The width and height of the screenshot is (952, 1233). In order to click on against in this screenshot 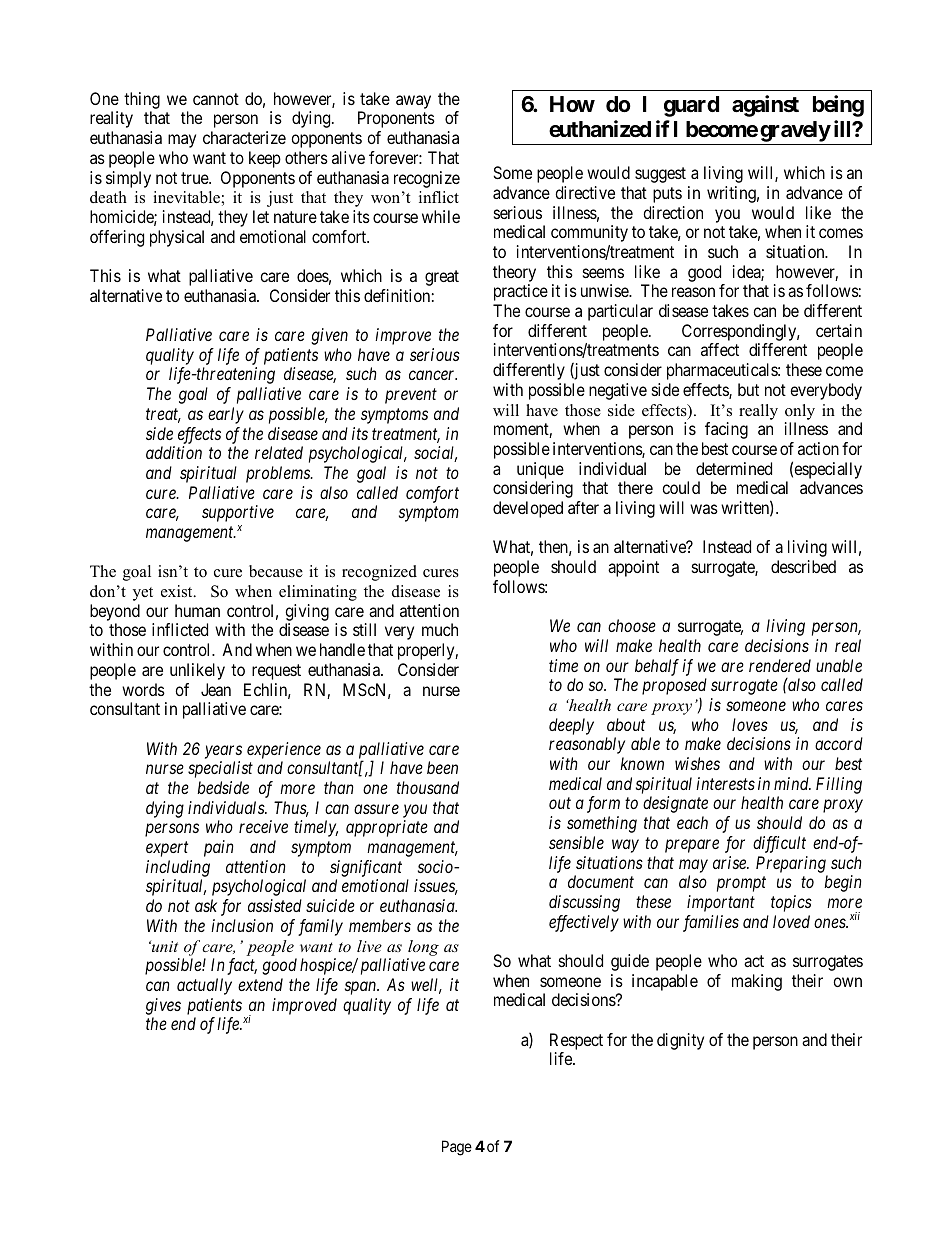, I will do `click(765, 106)`.
